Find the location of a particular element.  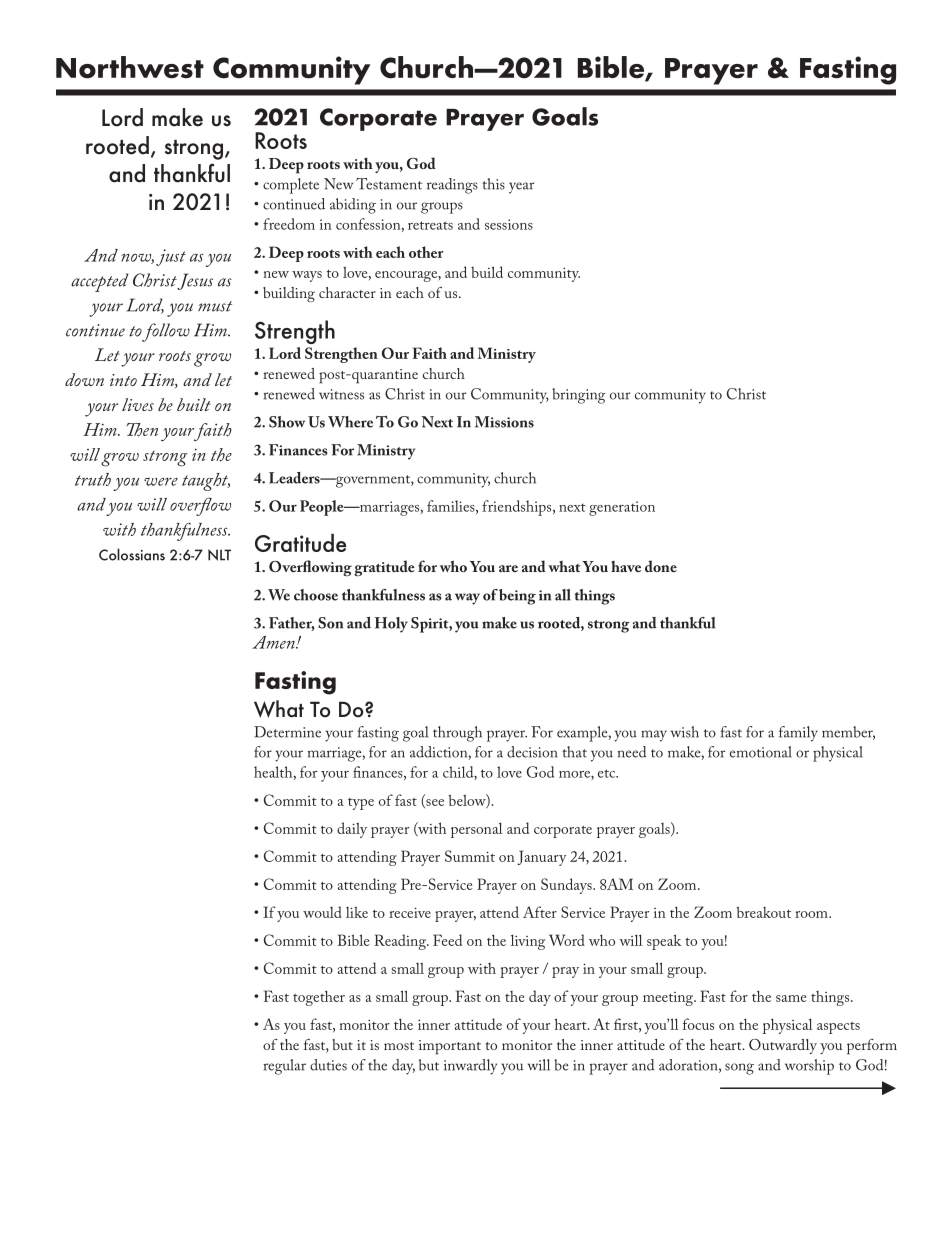

other is located at coordinates (426, 252).
